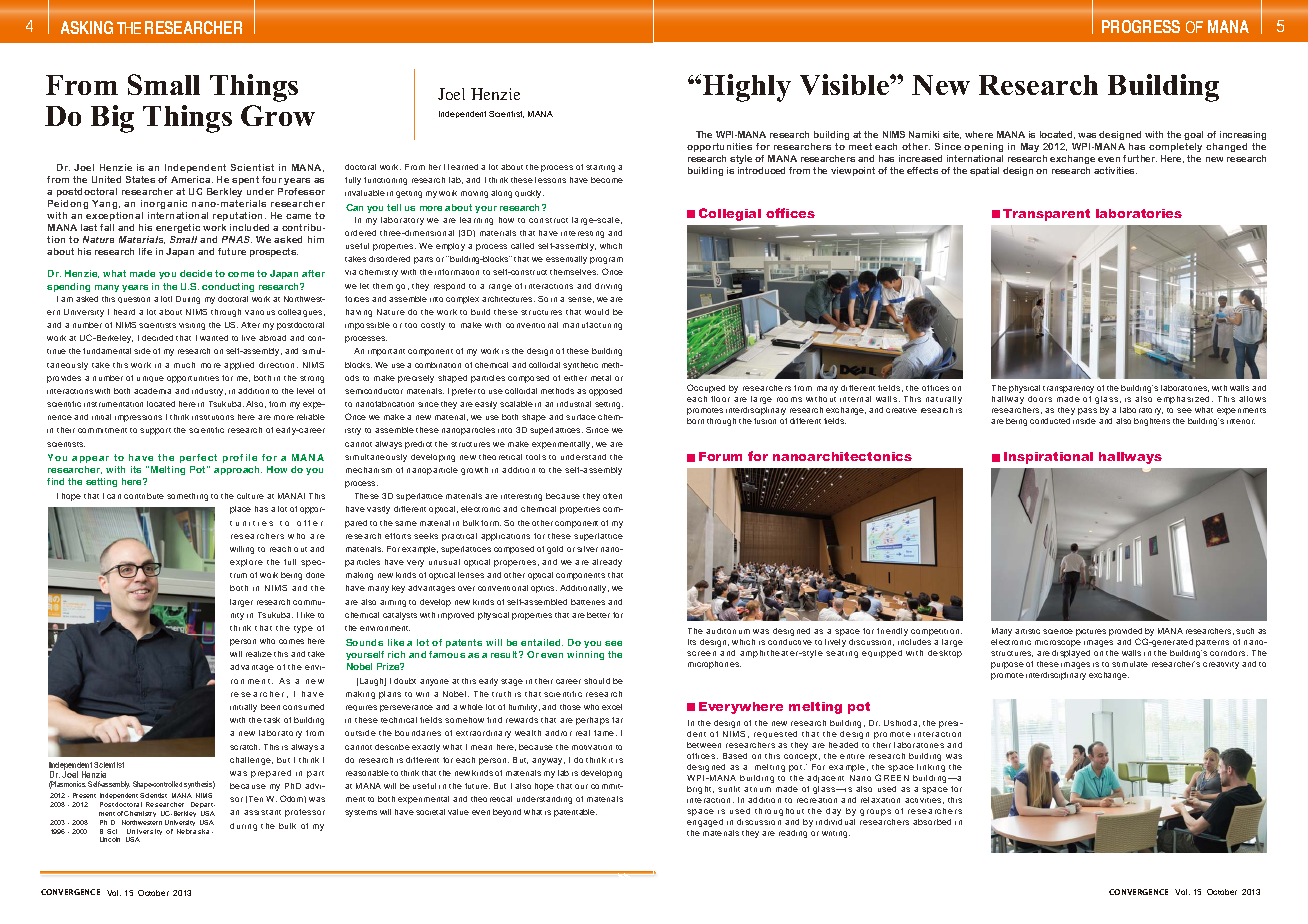  What do you see at coordinates (1091, 632) in the image?
I see `pictures` at bounding box center [1091, 632].
